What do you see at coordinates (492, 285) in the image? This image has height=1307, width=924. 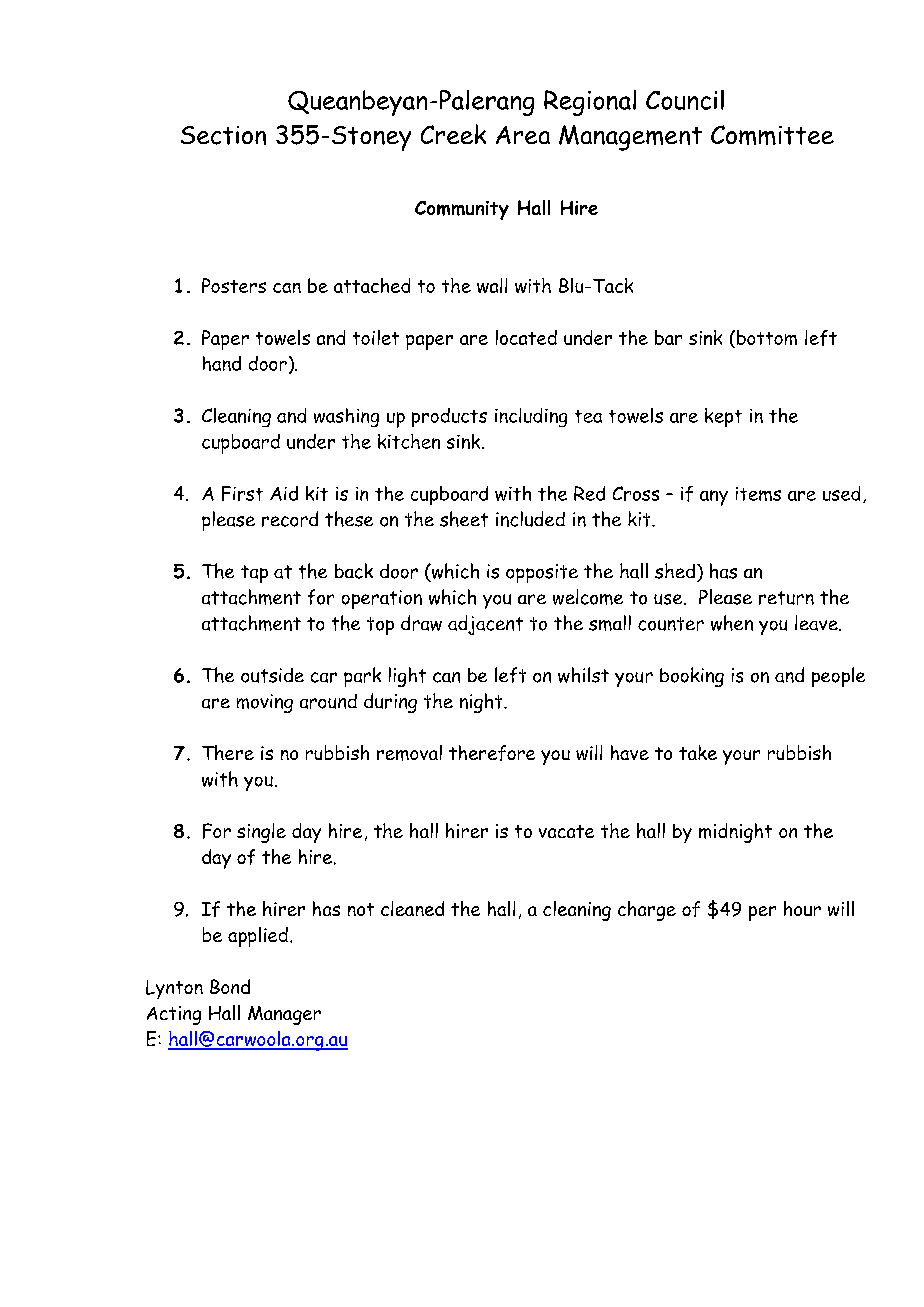 I see `wall` at bounding box center [492, 285].
